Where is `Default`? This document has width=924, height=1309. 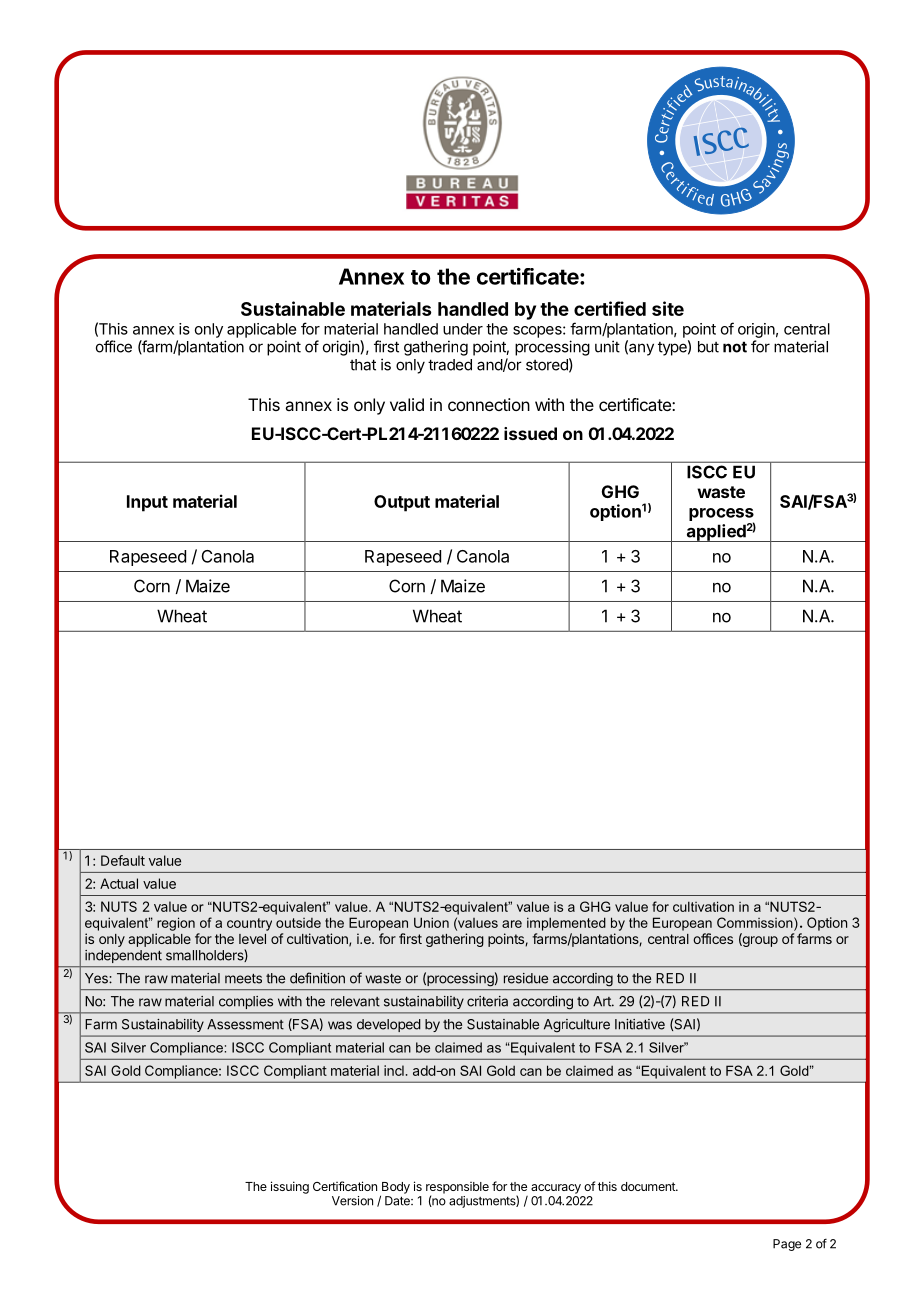 Default is located at coordinates (123, 860).
